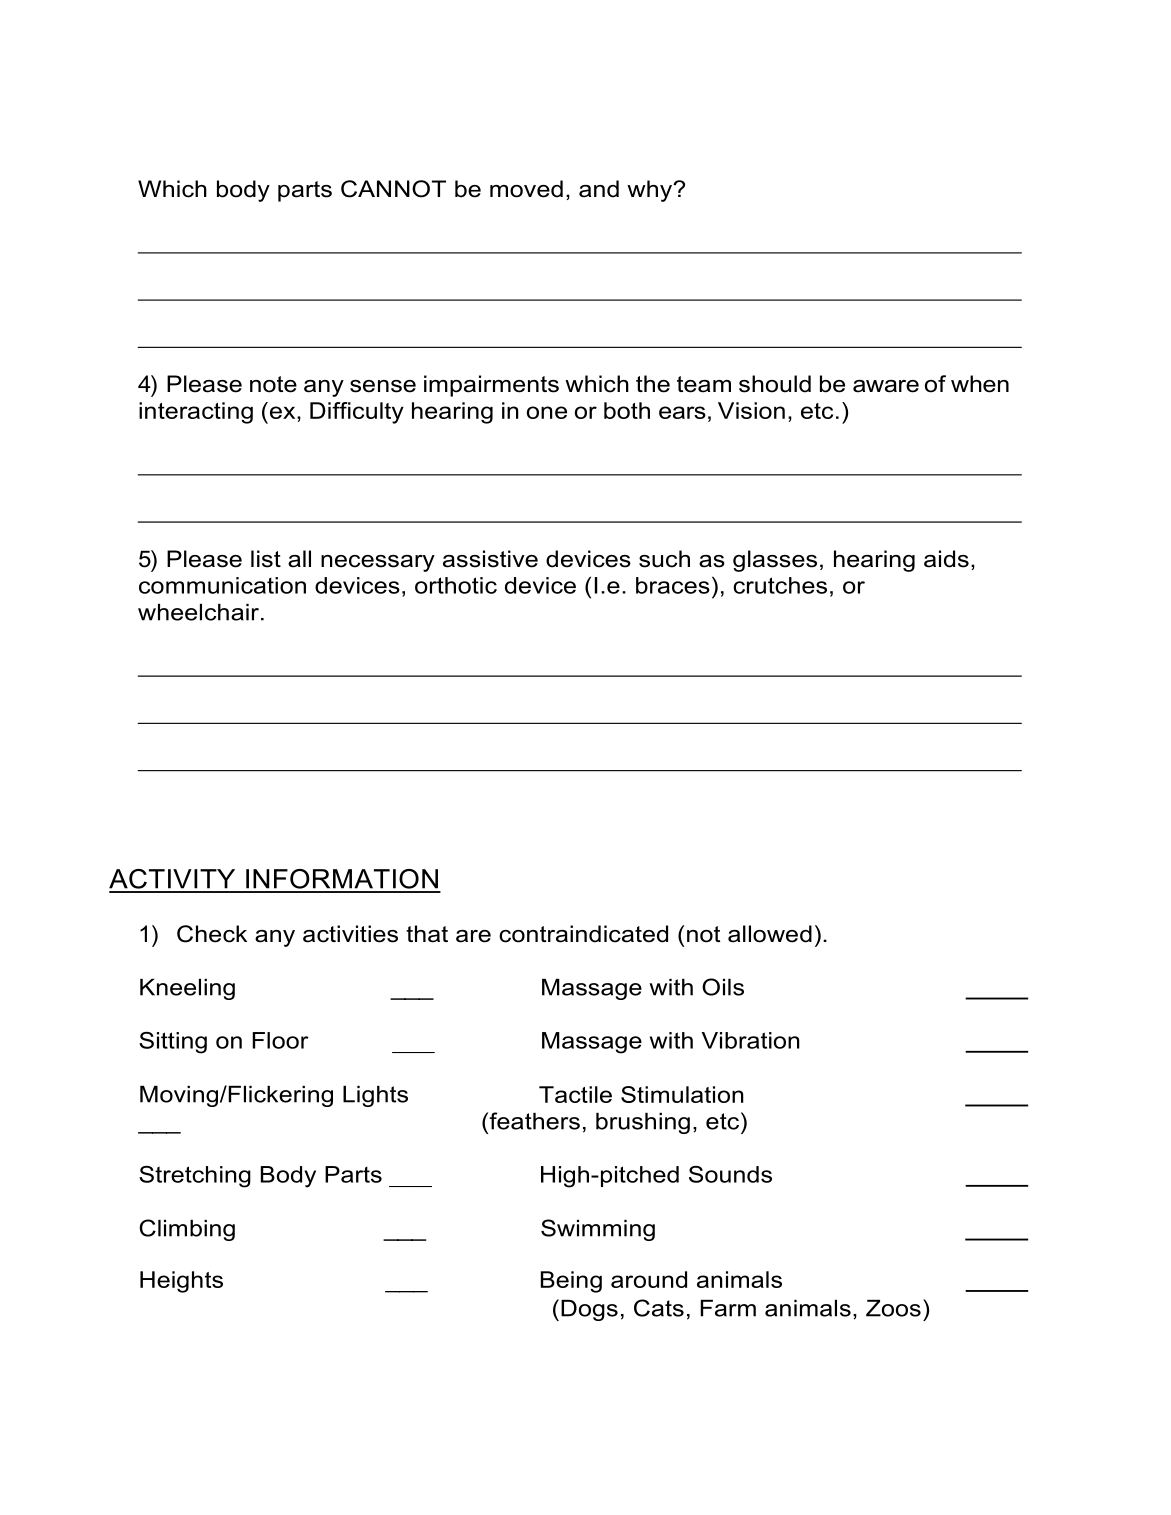 This page has width=1171, height=1515. I want to click on wheelchair, so click(198, 612).
